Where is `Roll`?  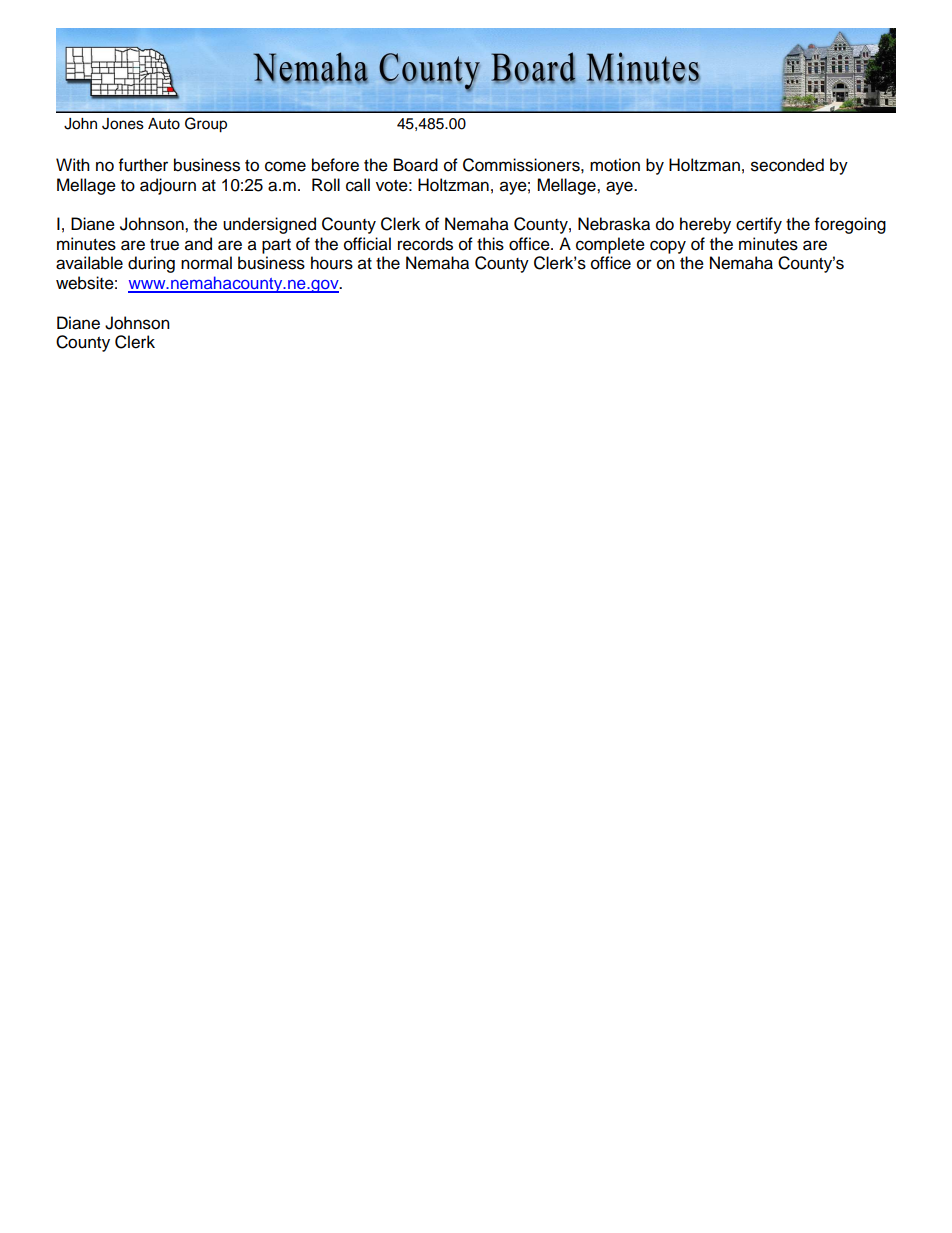
Roll is located at coordinates (326, 185).
